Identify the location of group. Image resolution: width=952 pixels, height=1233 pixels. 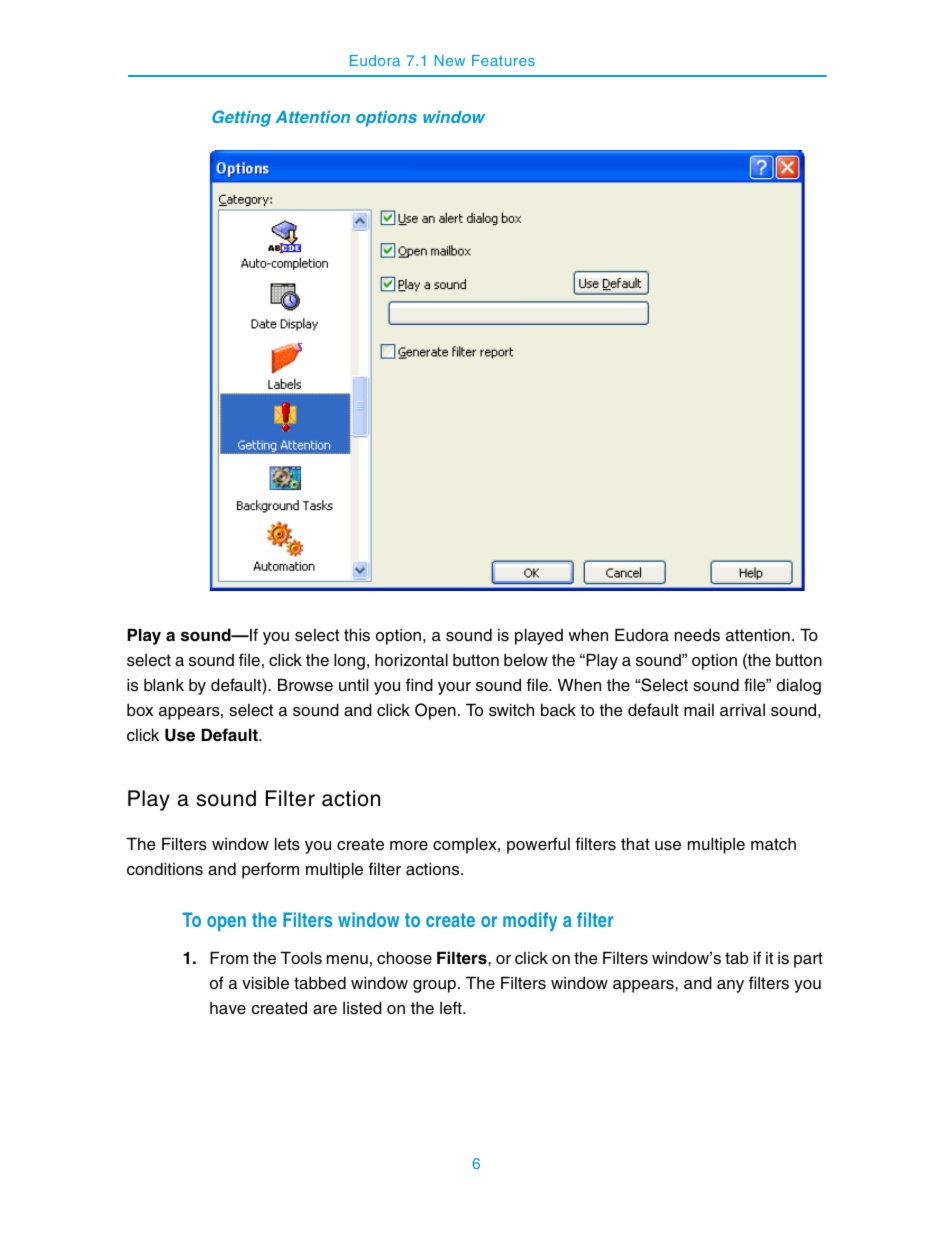
(434, 986).
